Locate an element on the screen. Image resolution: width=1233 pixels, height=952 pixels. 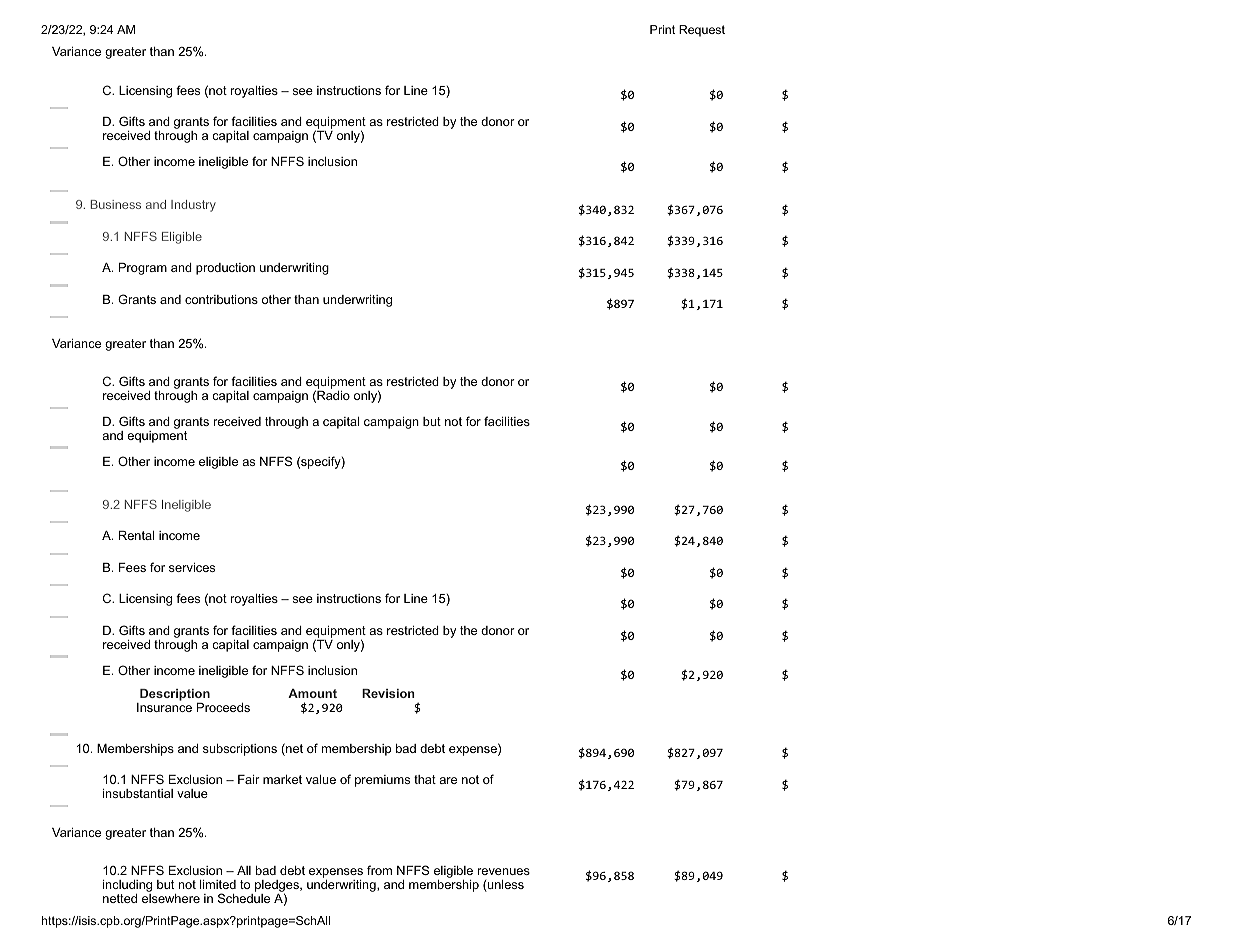
revenues is located at coordinates (504, 871).
